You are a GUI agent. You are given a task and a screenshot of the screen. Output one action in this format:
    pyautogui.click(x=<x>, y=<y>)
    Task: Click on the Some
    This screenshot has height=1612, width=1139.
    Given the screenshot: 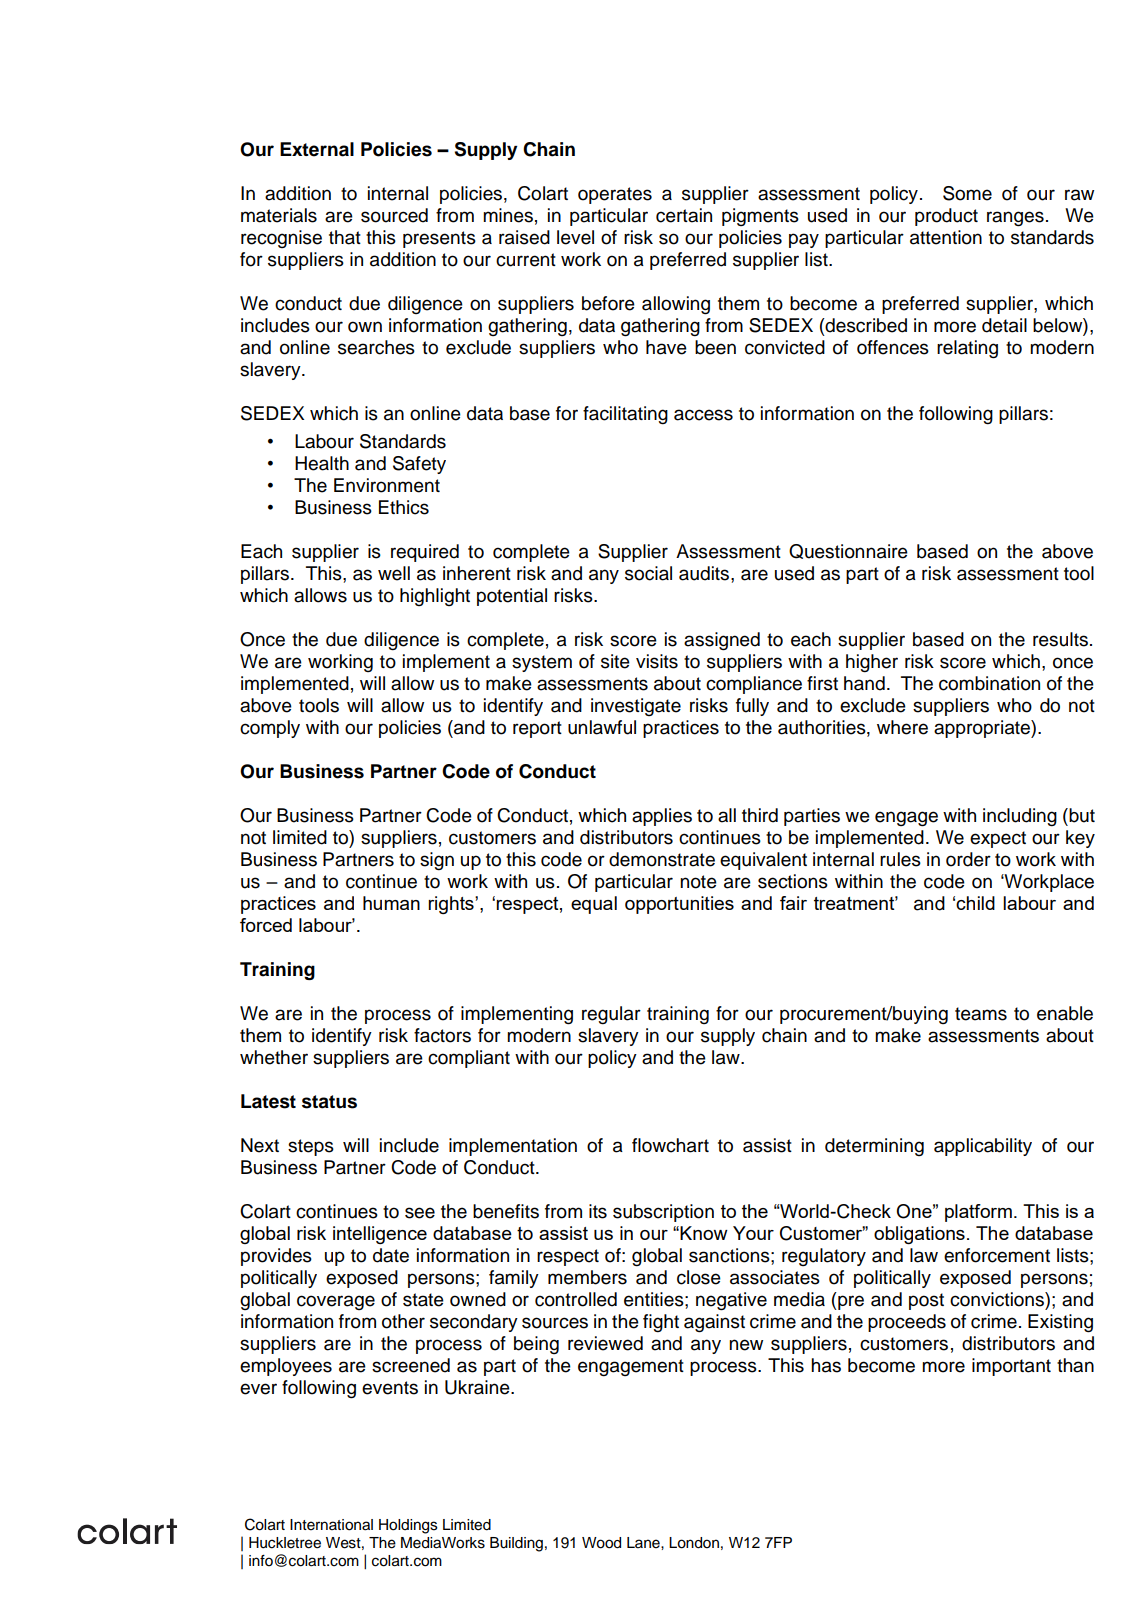 What is the action you would take?
    pyautogui.click(x=967, y=193)
